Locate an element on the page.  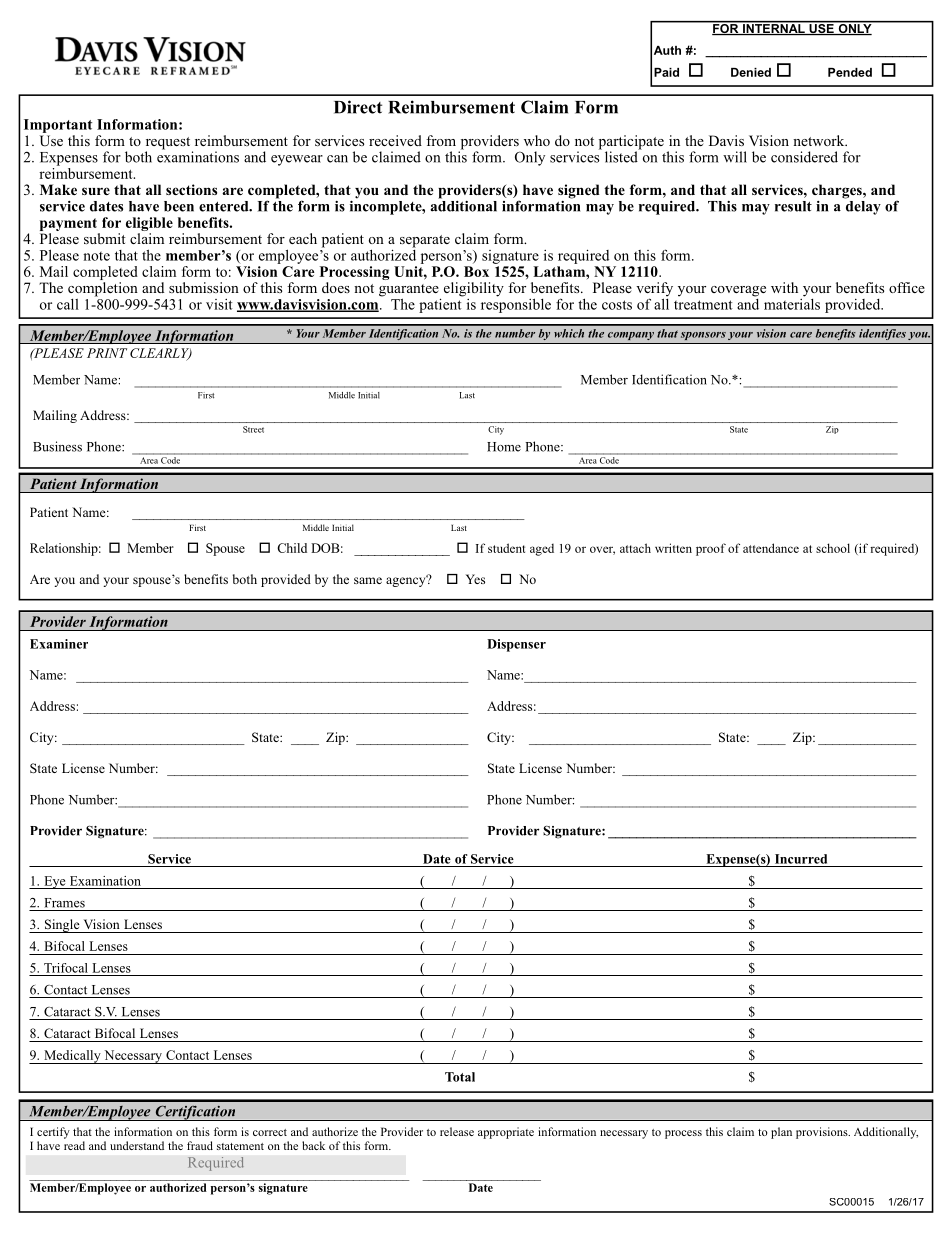
from is located at coordinates (441, 140).
